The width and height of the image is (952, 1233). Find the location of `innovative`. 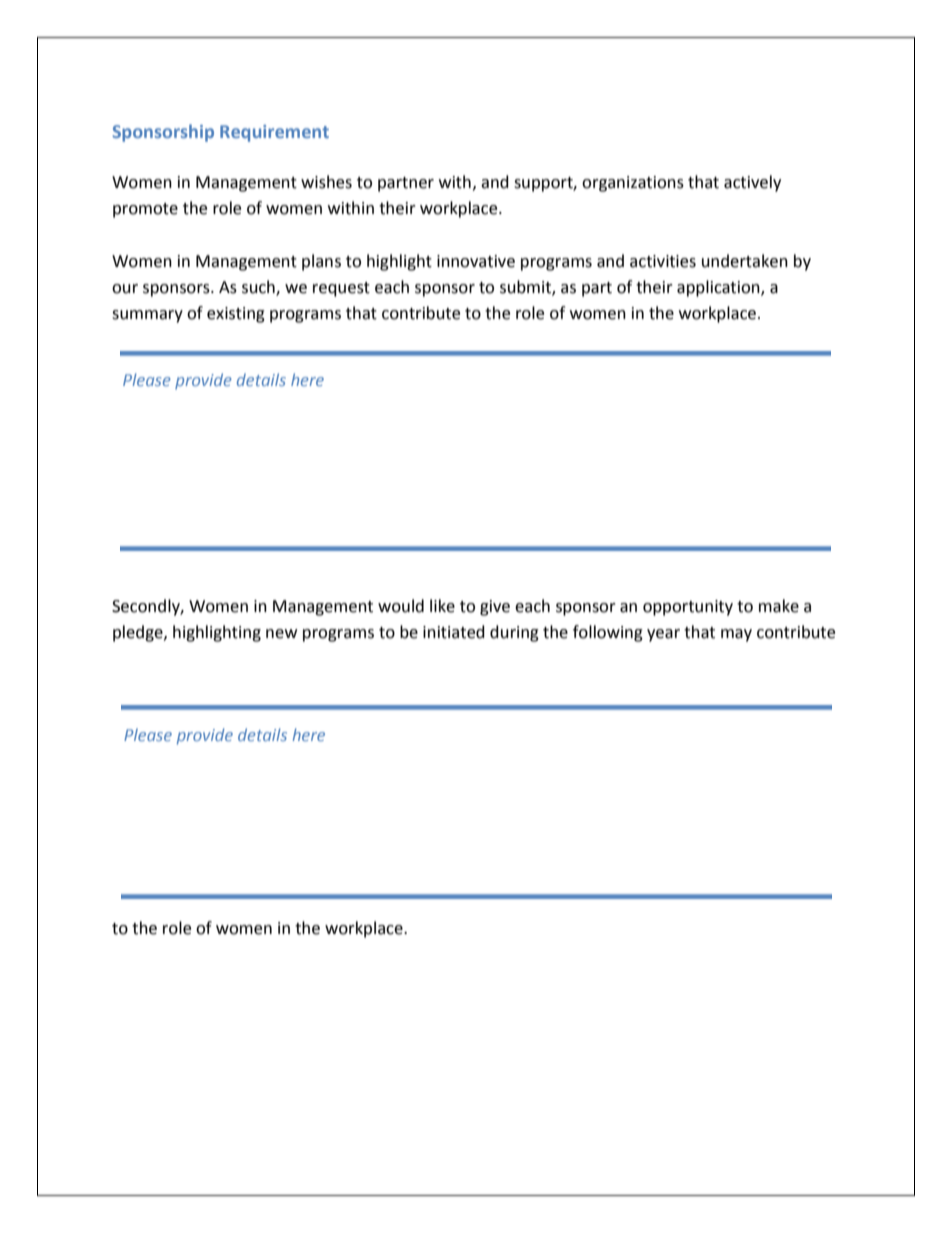

innovative is located at coordinates (476, 261).
